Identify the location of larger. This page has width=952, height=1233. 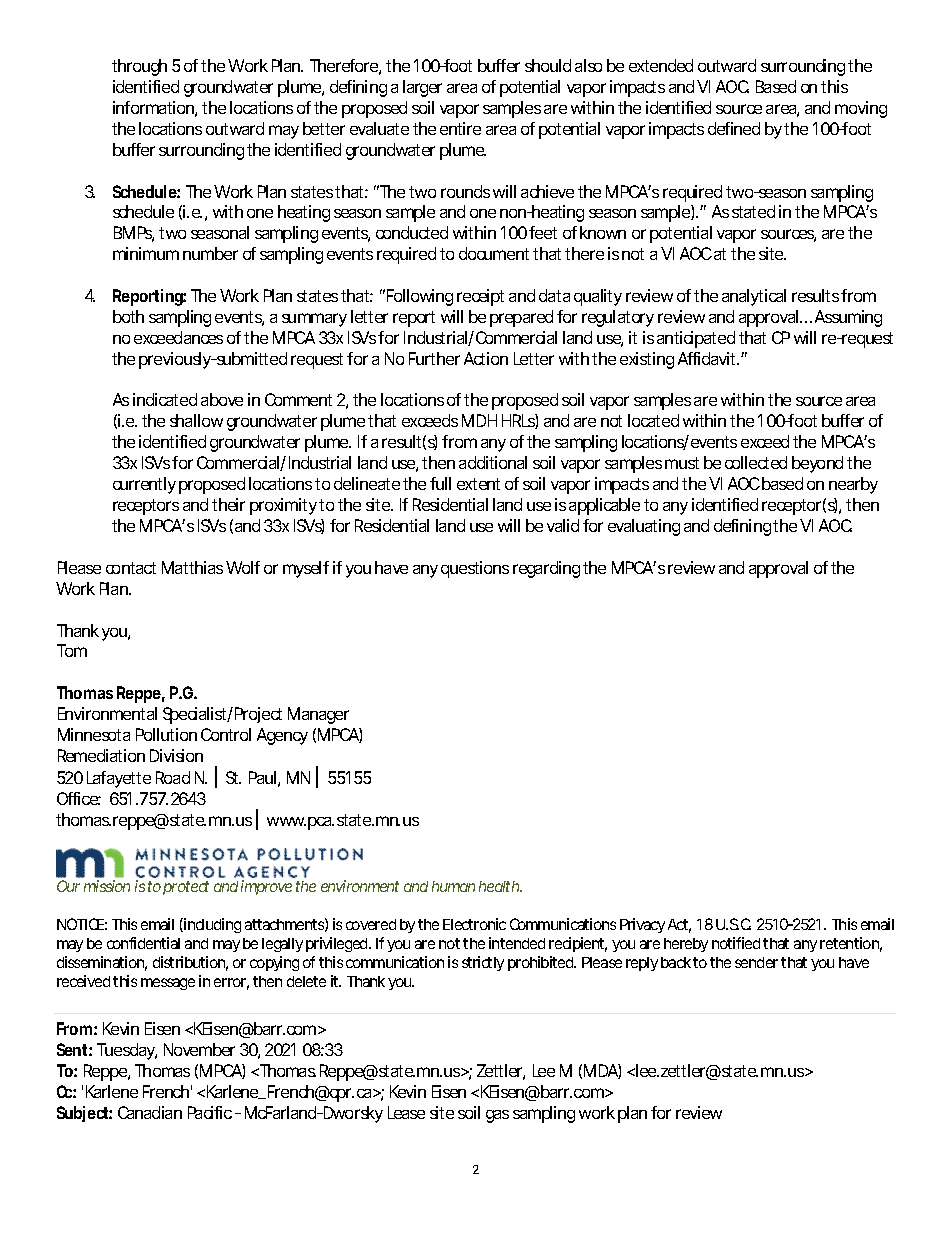
(422, 88).
